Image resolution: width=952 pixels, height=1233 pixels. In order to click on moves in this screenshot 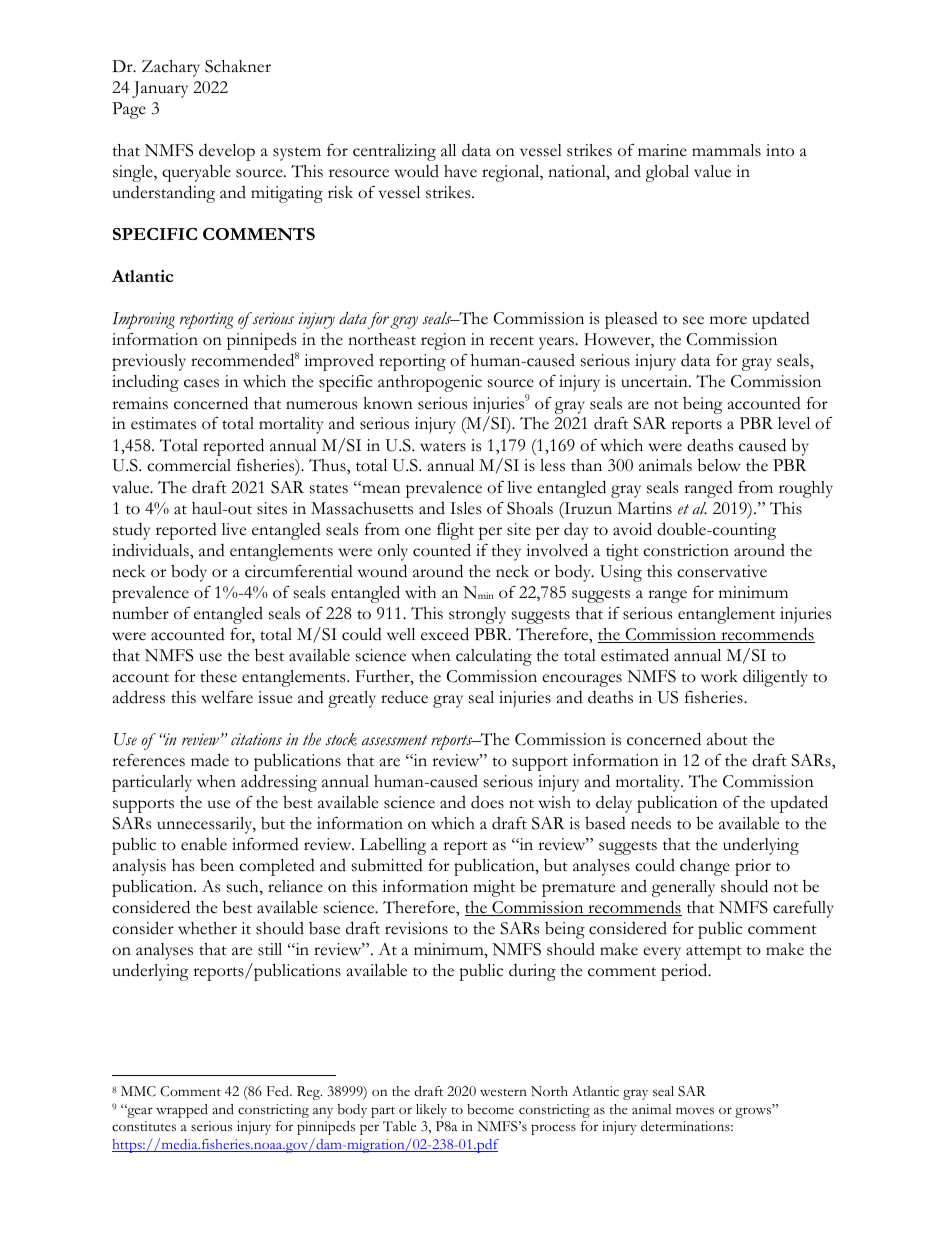, I will do `click(695, 1111)`.
